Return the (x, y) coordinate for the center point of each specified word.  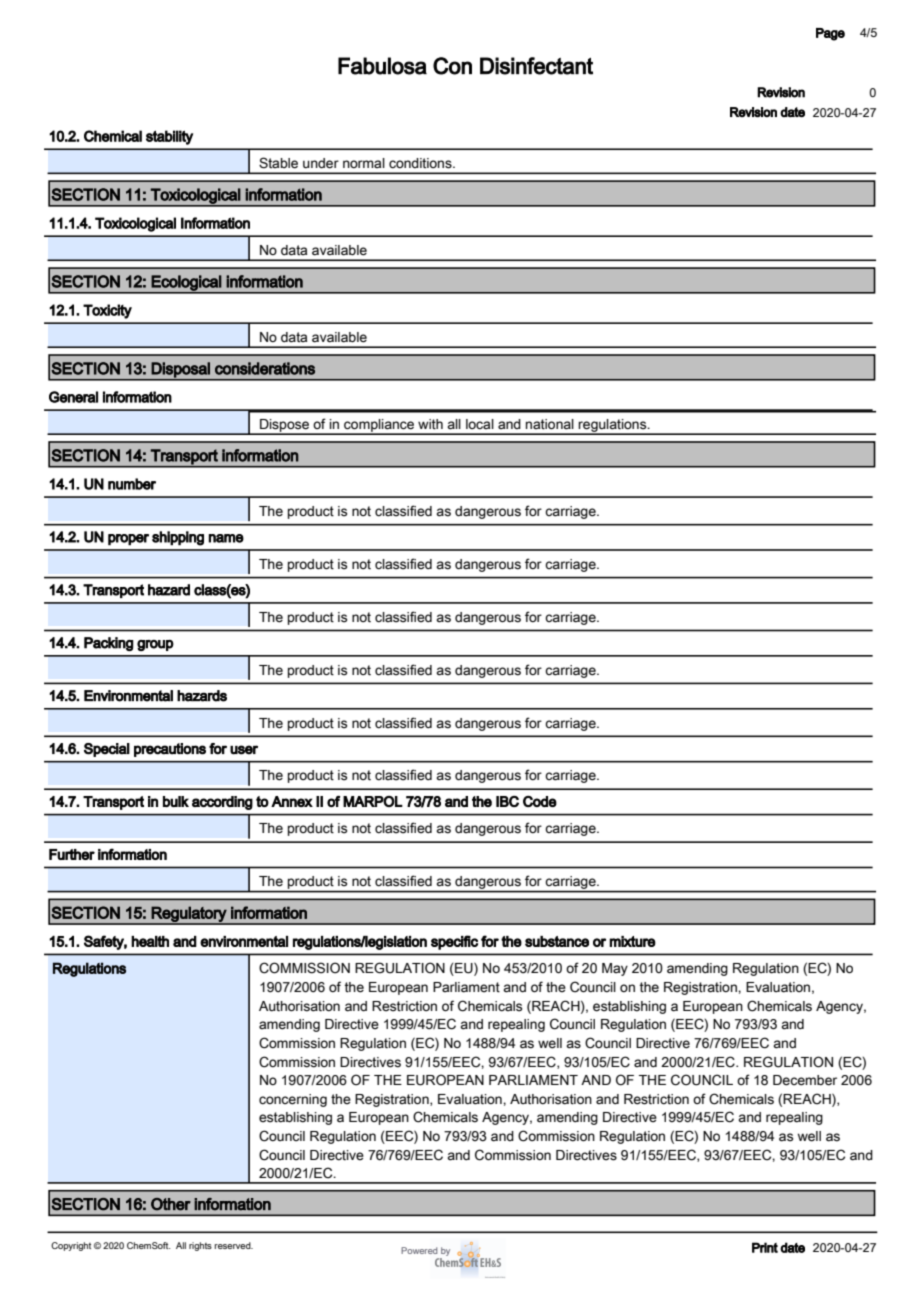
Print (765, 1247)
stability (169, 137)
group (155, 645)
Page (830, 34)
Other (171, 1204)
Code (540, 801)
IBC (507, 801)
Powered (419, 1250)
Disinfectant (536, 66)
